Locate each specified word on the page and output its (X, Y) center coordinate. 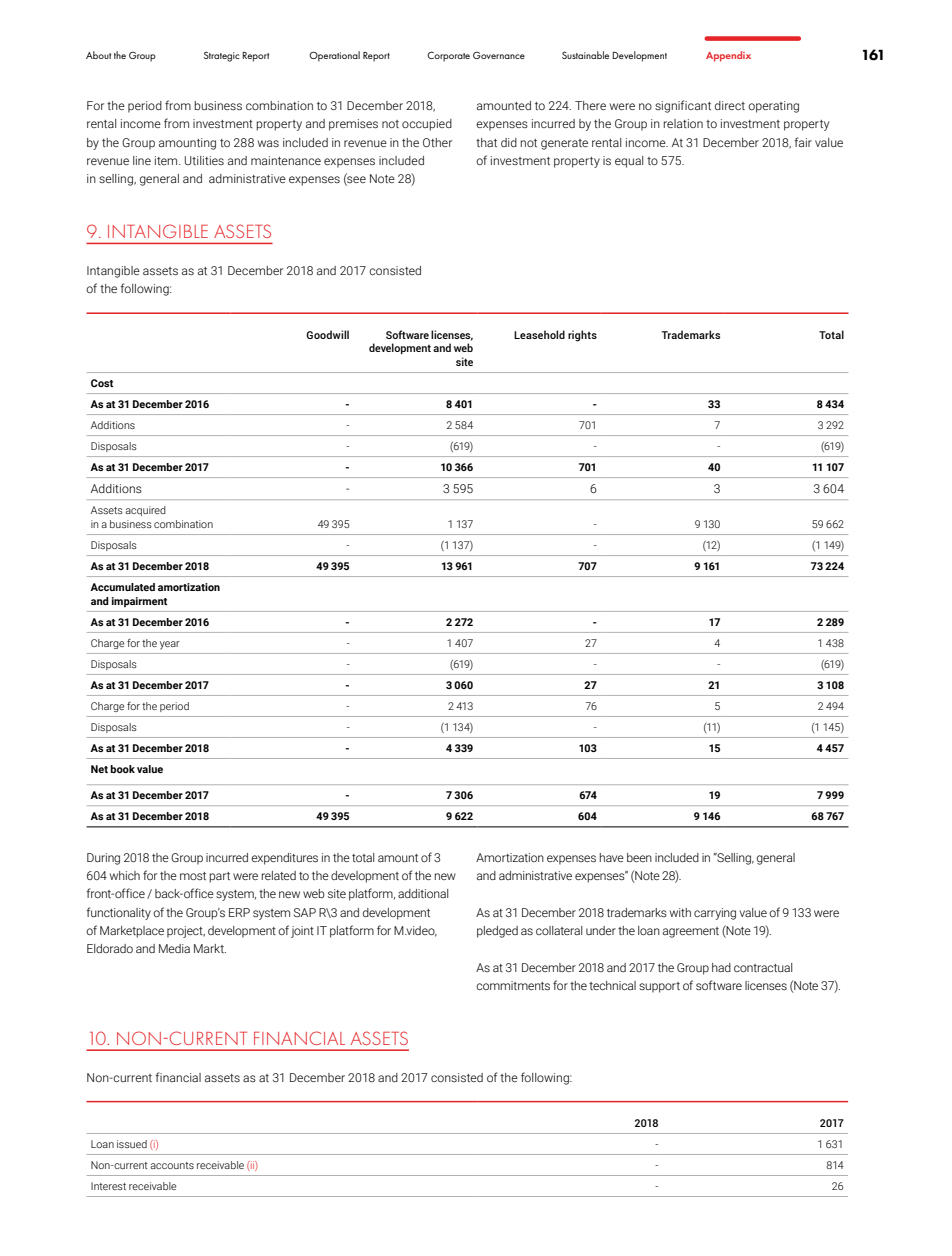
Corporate (448, 56)
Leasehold (539, 334)
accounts (172, 1165)
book (122, 769)
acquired (145, 511)
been (639, 857)
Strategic (222, 56)
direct (730, 105)
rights (582, 336)
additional (423, 893)
